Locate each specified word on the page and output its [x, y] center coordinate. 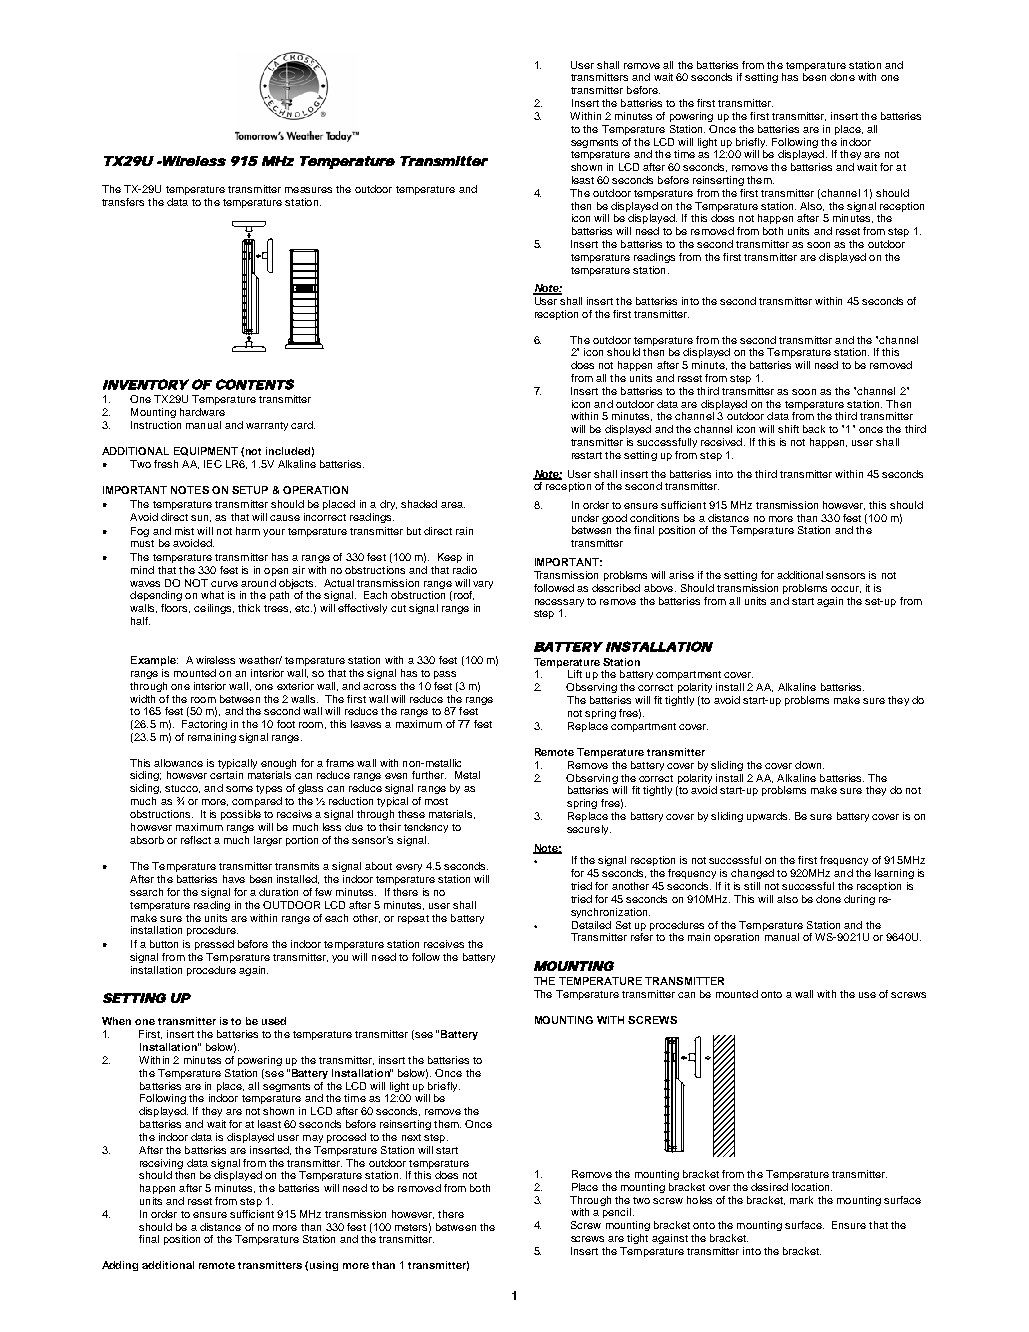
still [752, 886]
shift [788, 429]
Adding [120, 1266]
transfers [123, 202]
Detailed [591, 925]
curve [224, 584]
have [234, 879]
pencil [618, 1213]
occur [846, 589]
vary [483, 585]
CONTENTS [255, 384]
